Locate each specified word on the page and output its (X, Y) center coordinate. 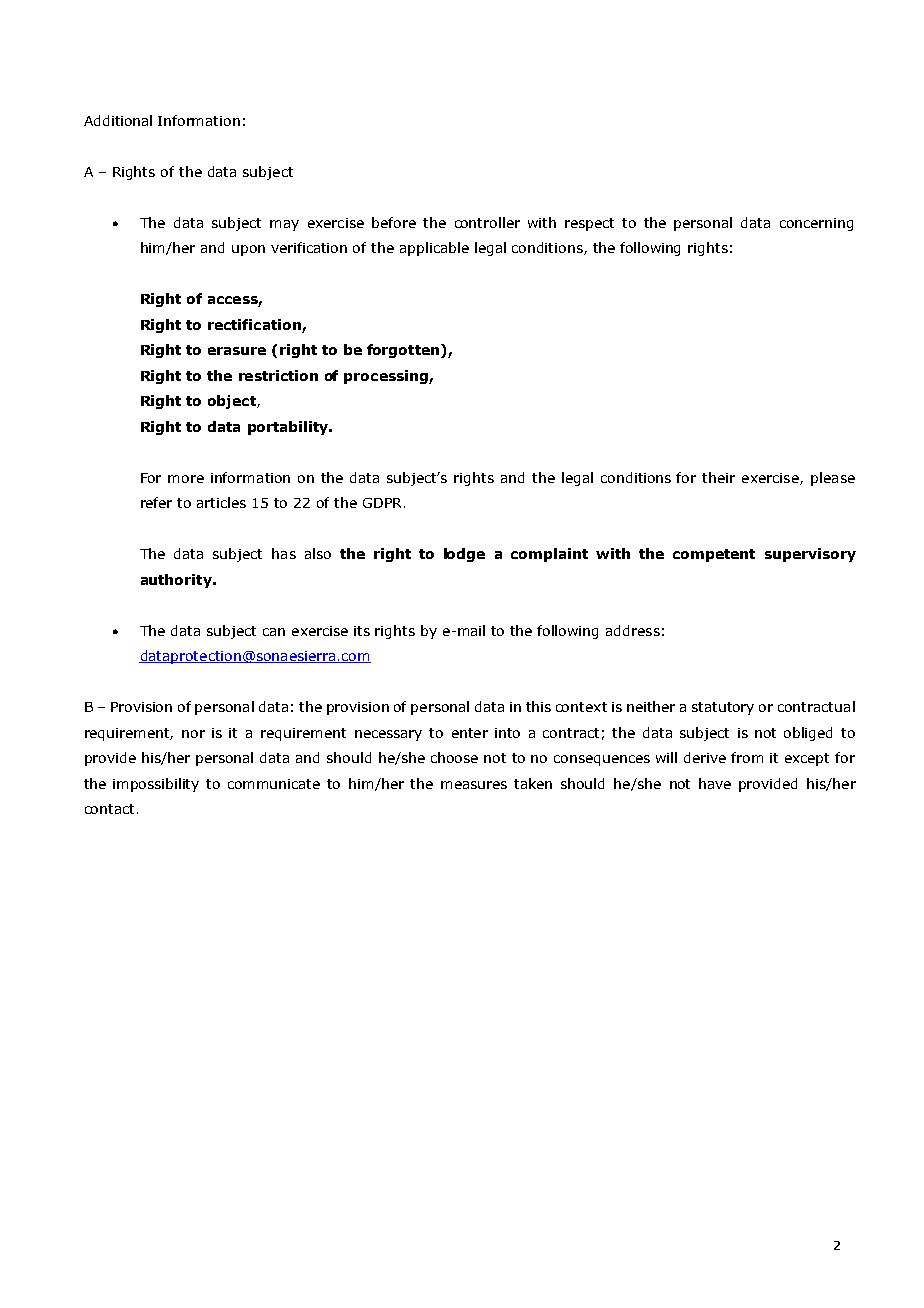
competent (714, 555)
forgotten (404, 351)
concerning (816, 224)
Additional (118, 120)
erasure (237, 351)
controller (487, 222)
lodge (464, 555)
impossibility (156, 785)
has (284, 553)
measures (474, 785)
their (718, 477)
